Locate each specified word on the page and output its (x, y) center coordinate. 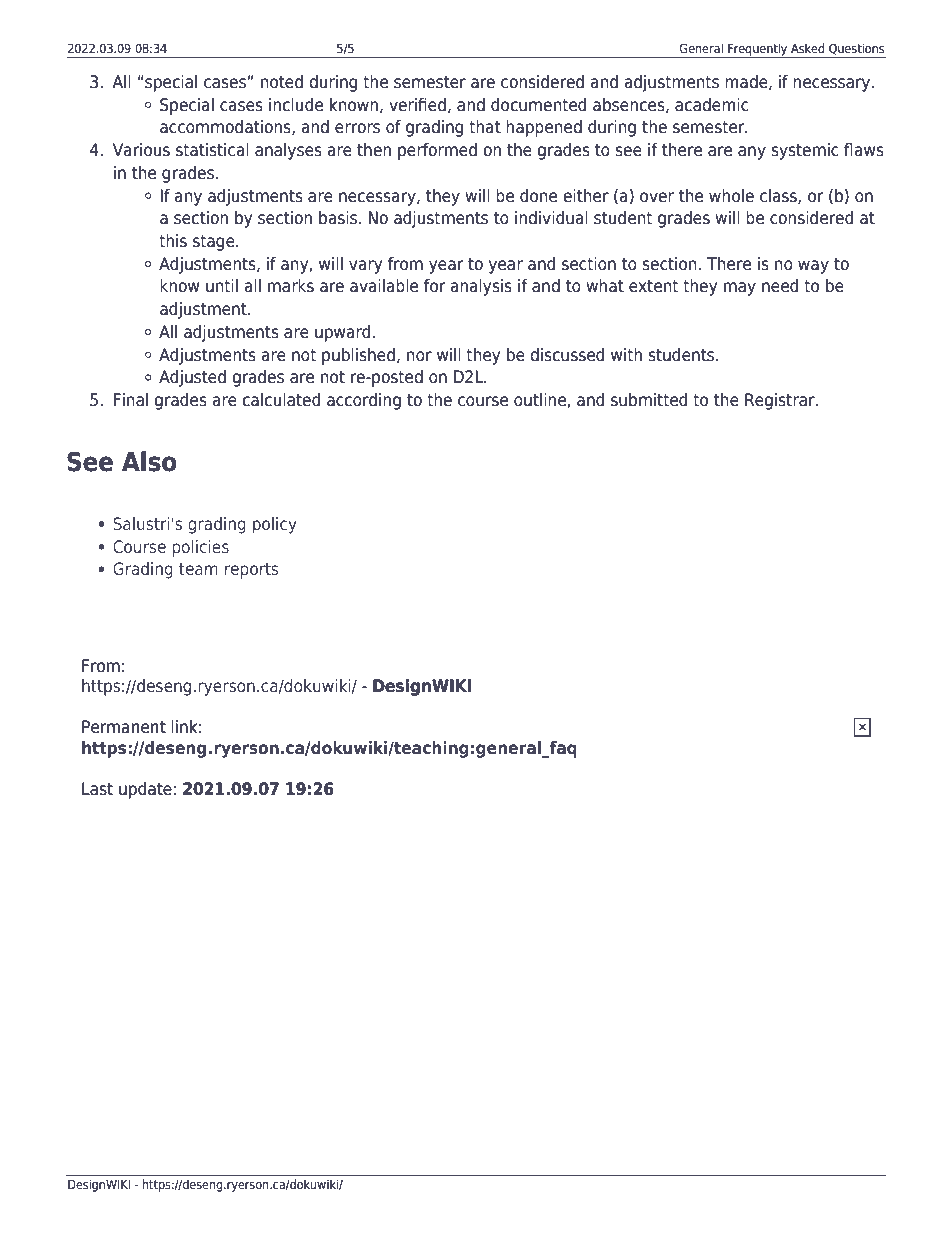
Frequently (758, 50)
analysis (481, 287)
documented (538, 105)
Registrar (781, 401)
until (222, 286)
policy (275, 525)
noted (282, 82)
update (145, 790)
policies (200, 548)
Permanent (124, 727)
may (740, 289)
